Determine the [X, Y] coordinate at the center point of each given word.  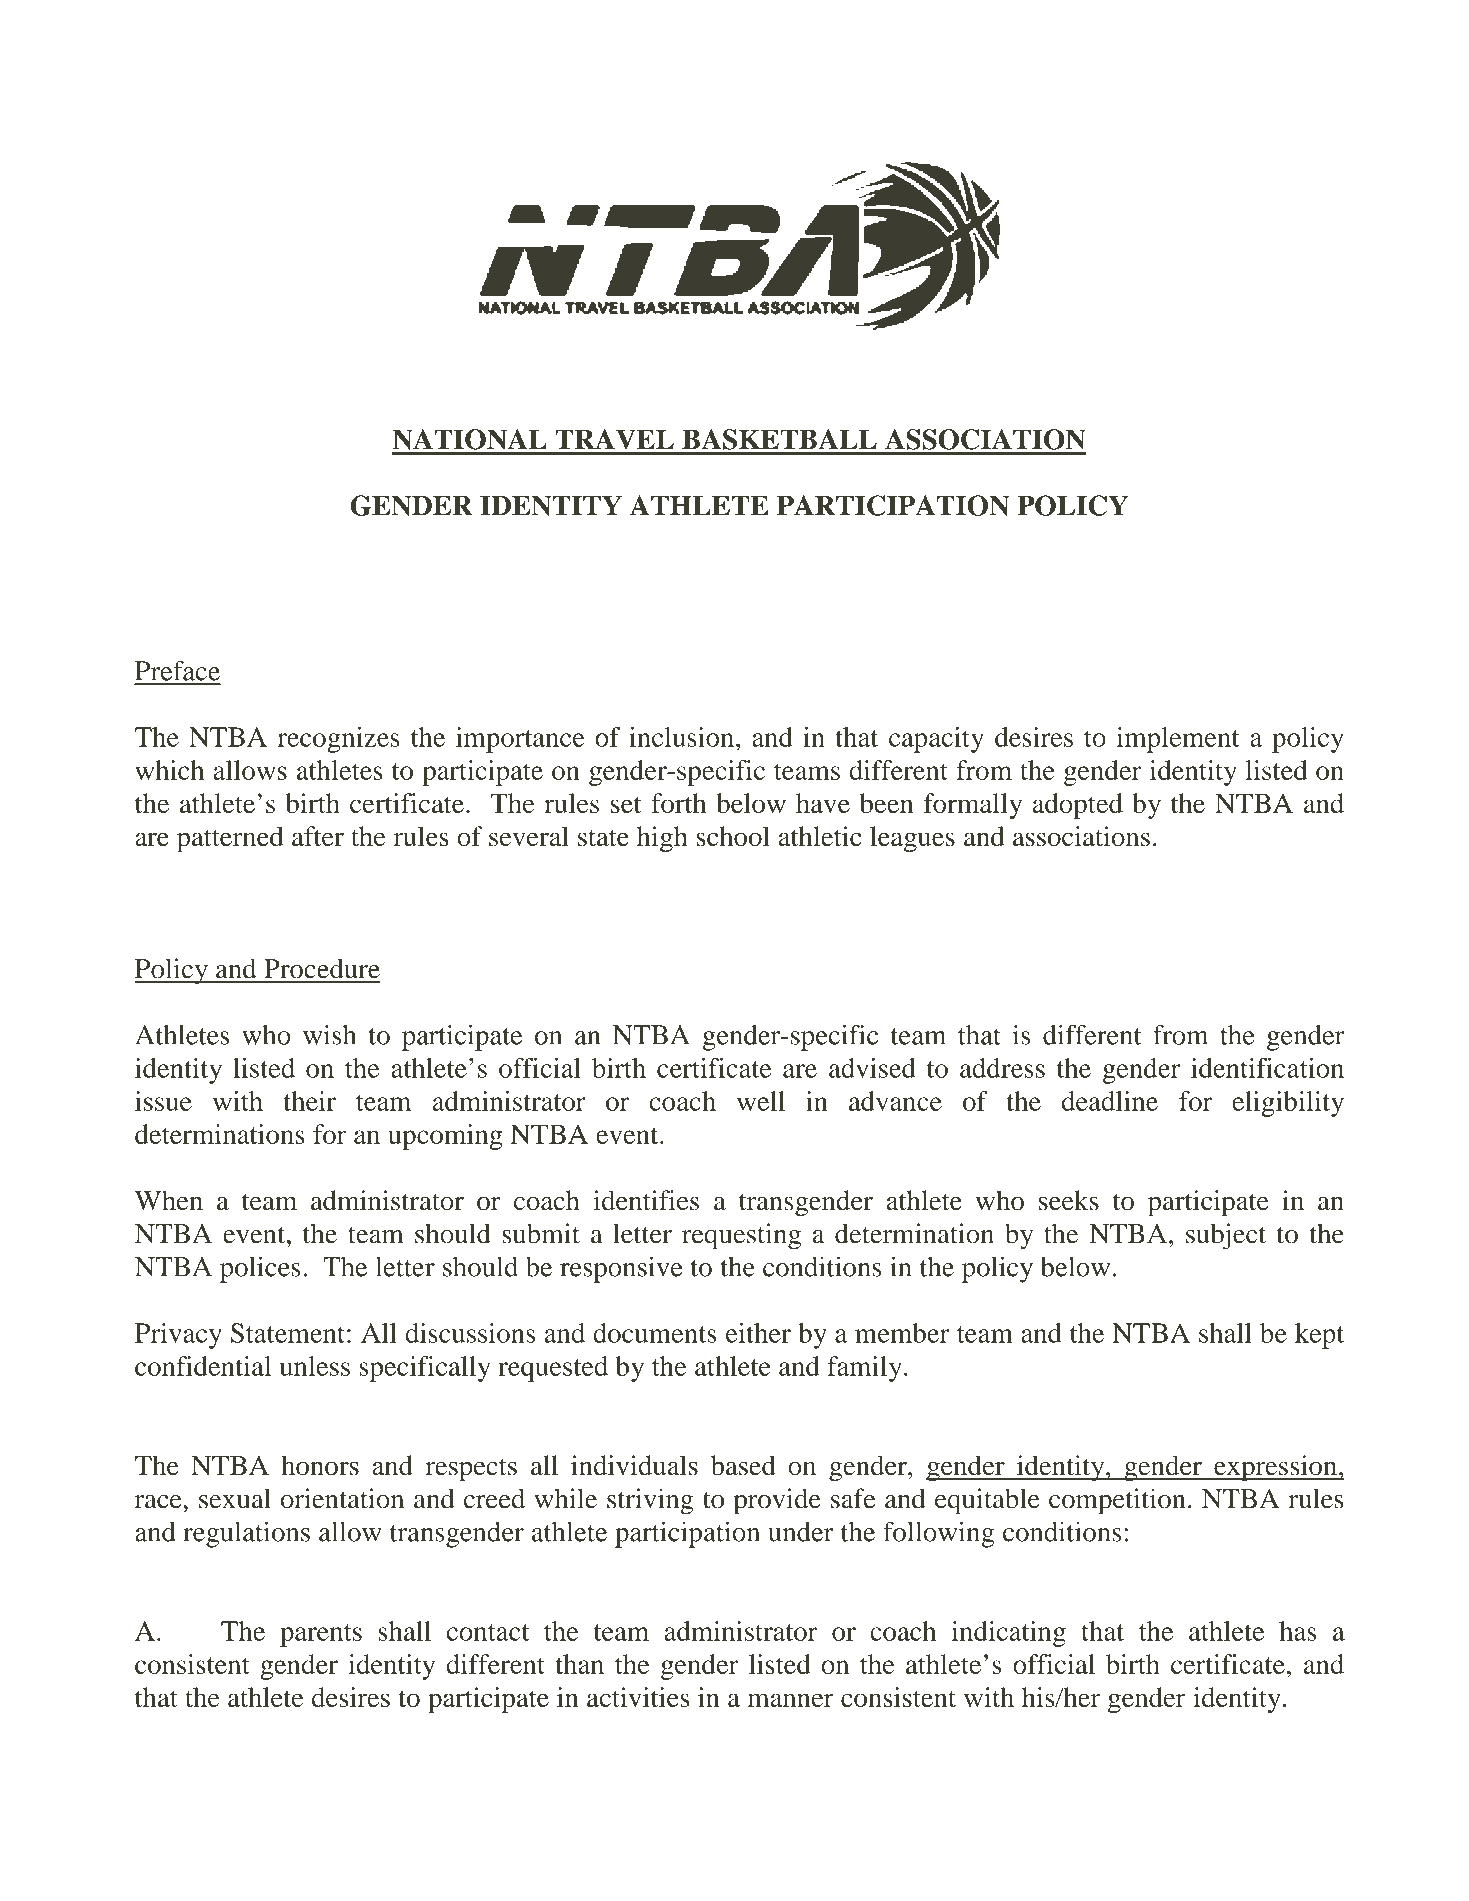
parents [321, 1635]
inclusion [683, 737]
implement [1178, 740]
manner [791, 1700]
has [1298, 1631]
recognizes [338, 740]
